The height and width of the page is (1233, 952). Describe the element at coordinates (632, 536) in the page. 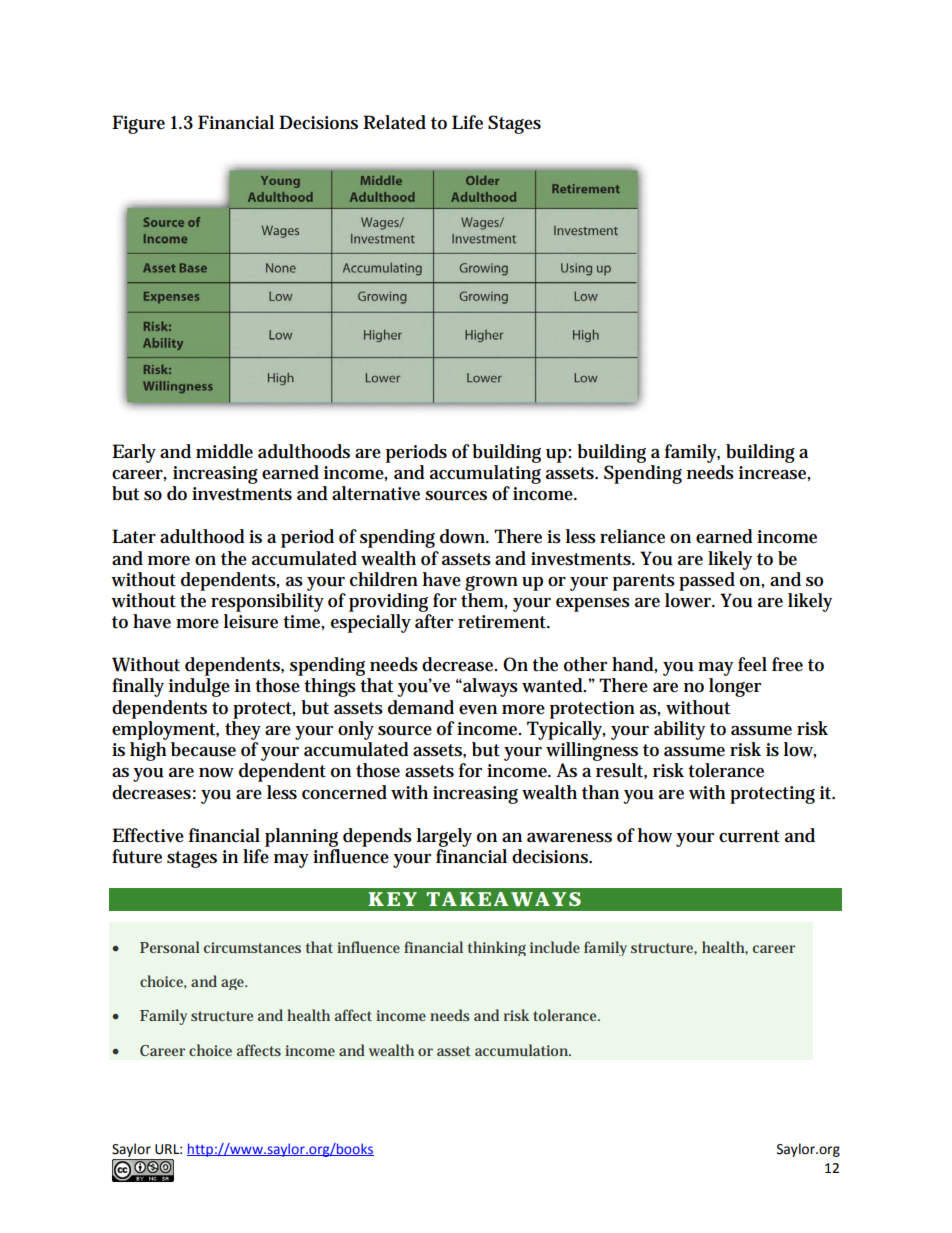

I see `reliance` at that location.
